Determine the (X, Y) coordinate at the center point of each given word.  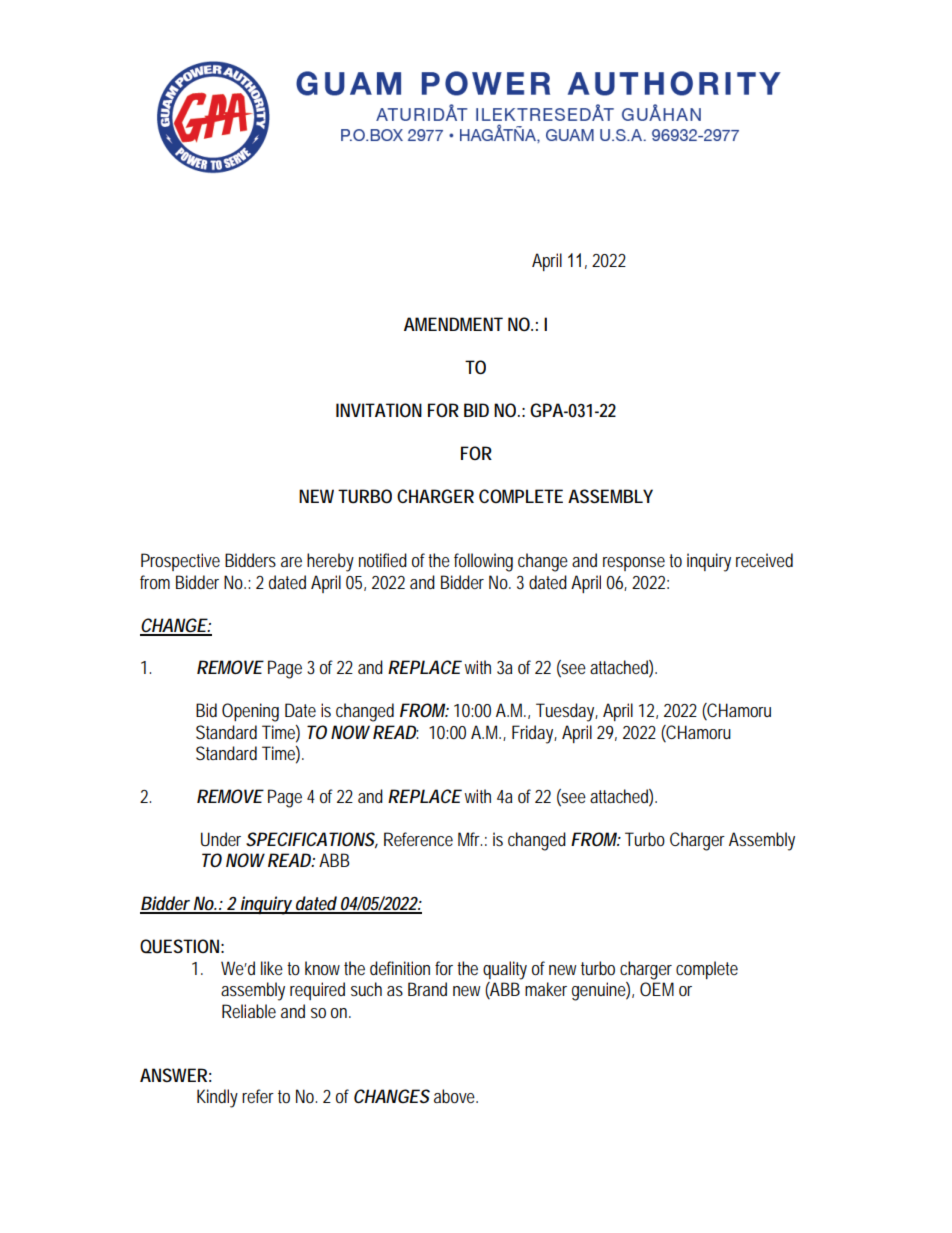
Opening (250, 712)
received (764, 560)
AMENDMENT (453, 324)
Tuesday (567, 712)
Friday (534, 734)
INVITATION (379, 410)
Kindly (217, 1098)
